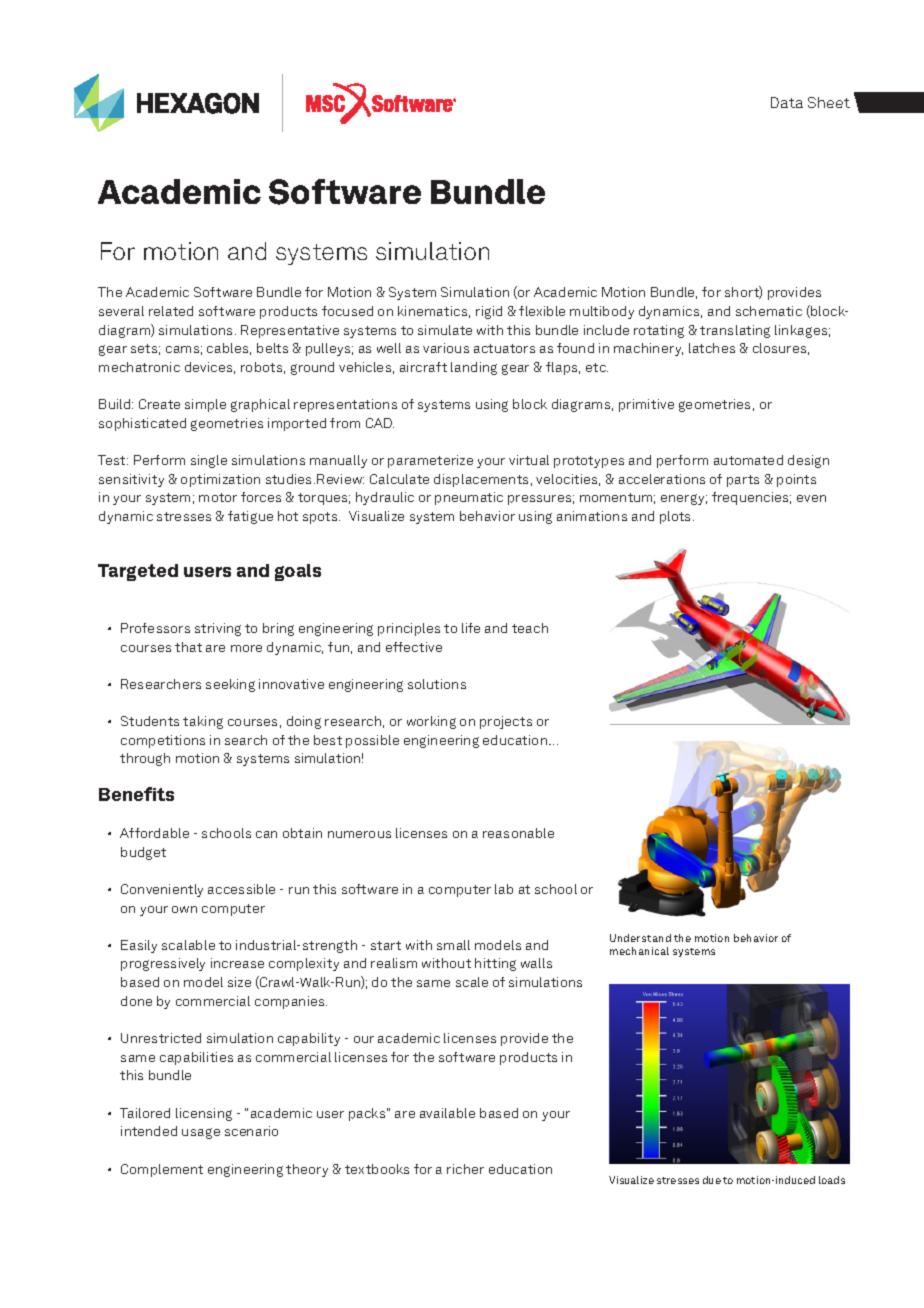 The width and height of the screenshot is (924, 1308). What do you see at coordinates (465, 1169) in the screenshot?
I see `richer` at bounding box center [465, 1169].
